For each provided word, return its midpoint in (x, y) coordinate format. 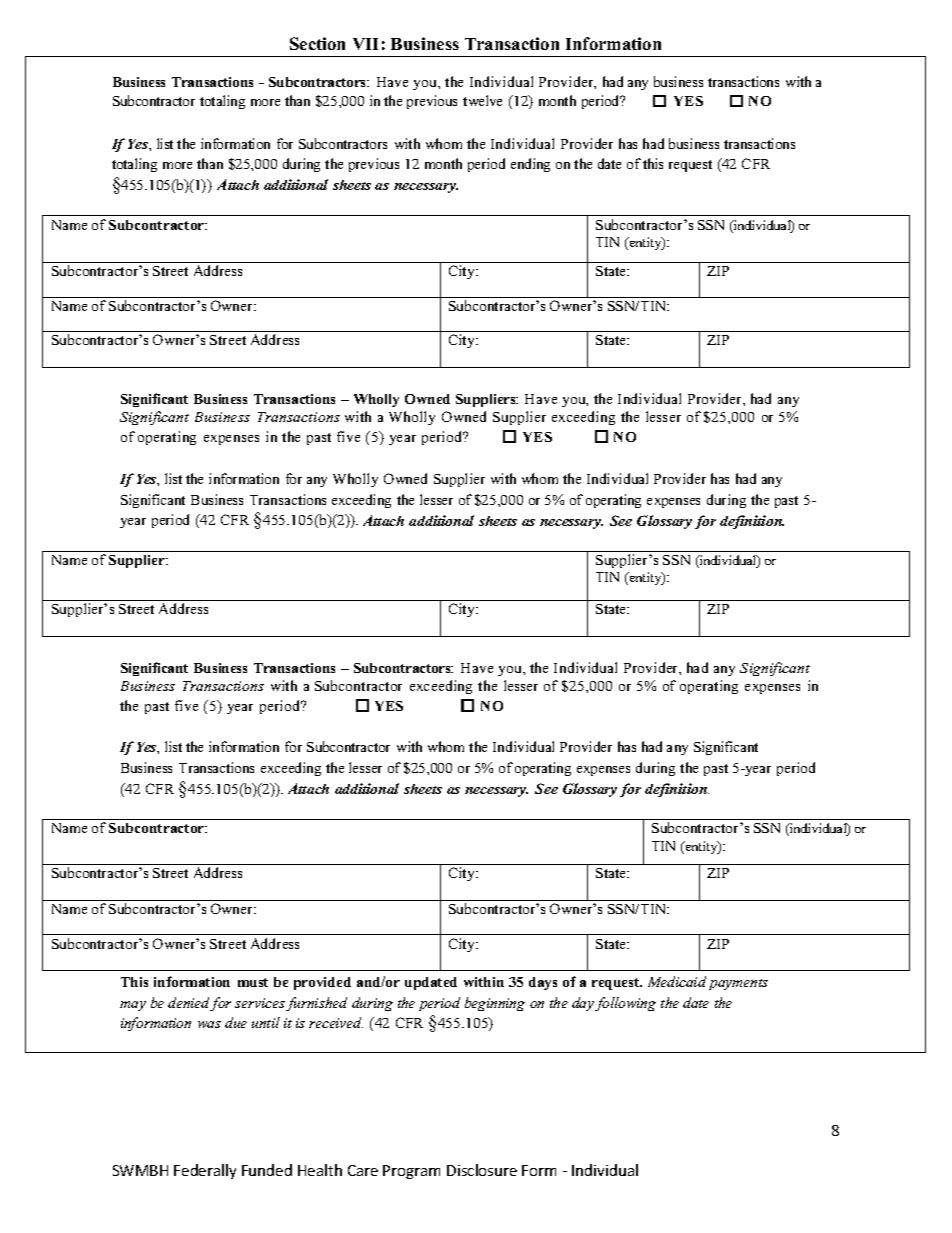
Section (317, 43)
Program (411, 1172)
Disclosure (482, 1170)
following (625, 1004)
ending (530, 165)
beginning (495, 1004)
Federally (205, 1171)
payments (738, 984)
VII (365, 44)
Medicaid (677, 981)
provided (322, 983)
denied (189, 1004)
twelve (482, 100)
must (253, 982)
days (543, 983)
